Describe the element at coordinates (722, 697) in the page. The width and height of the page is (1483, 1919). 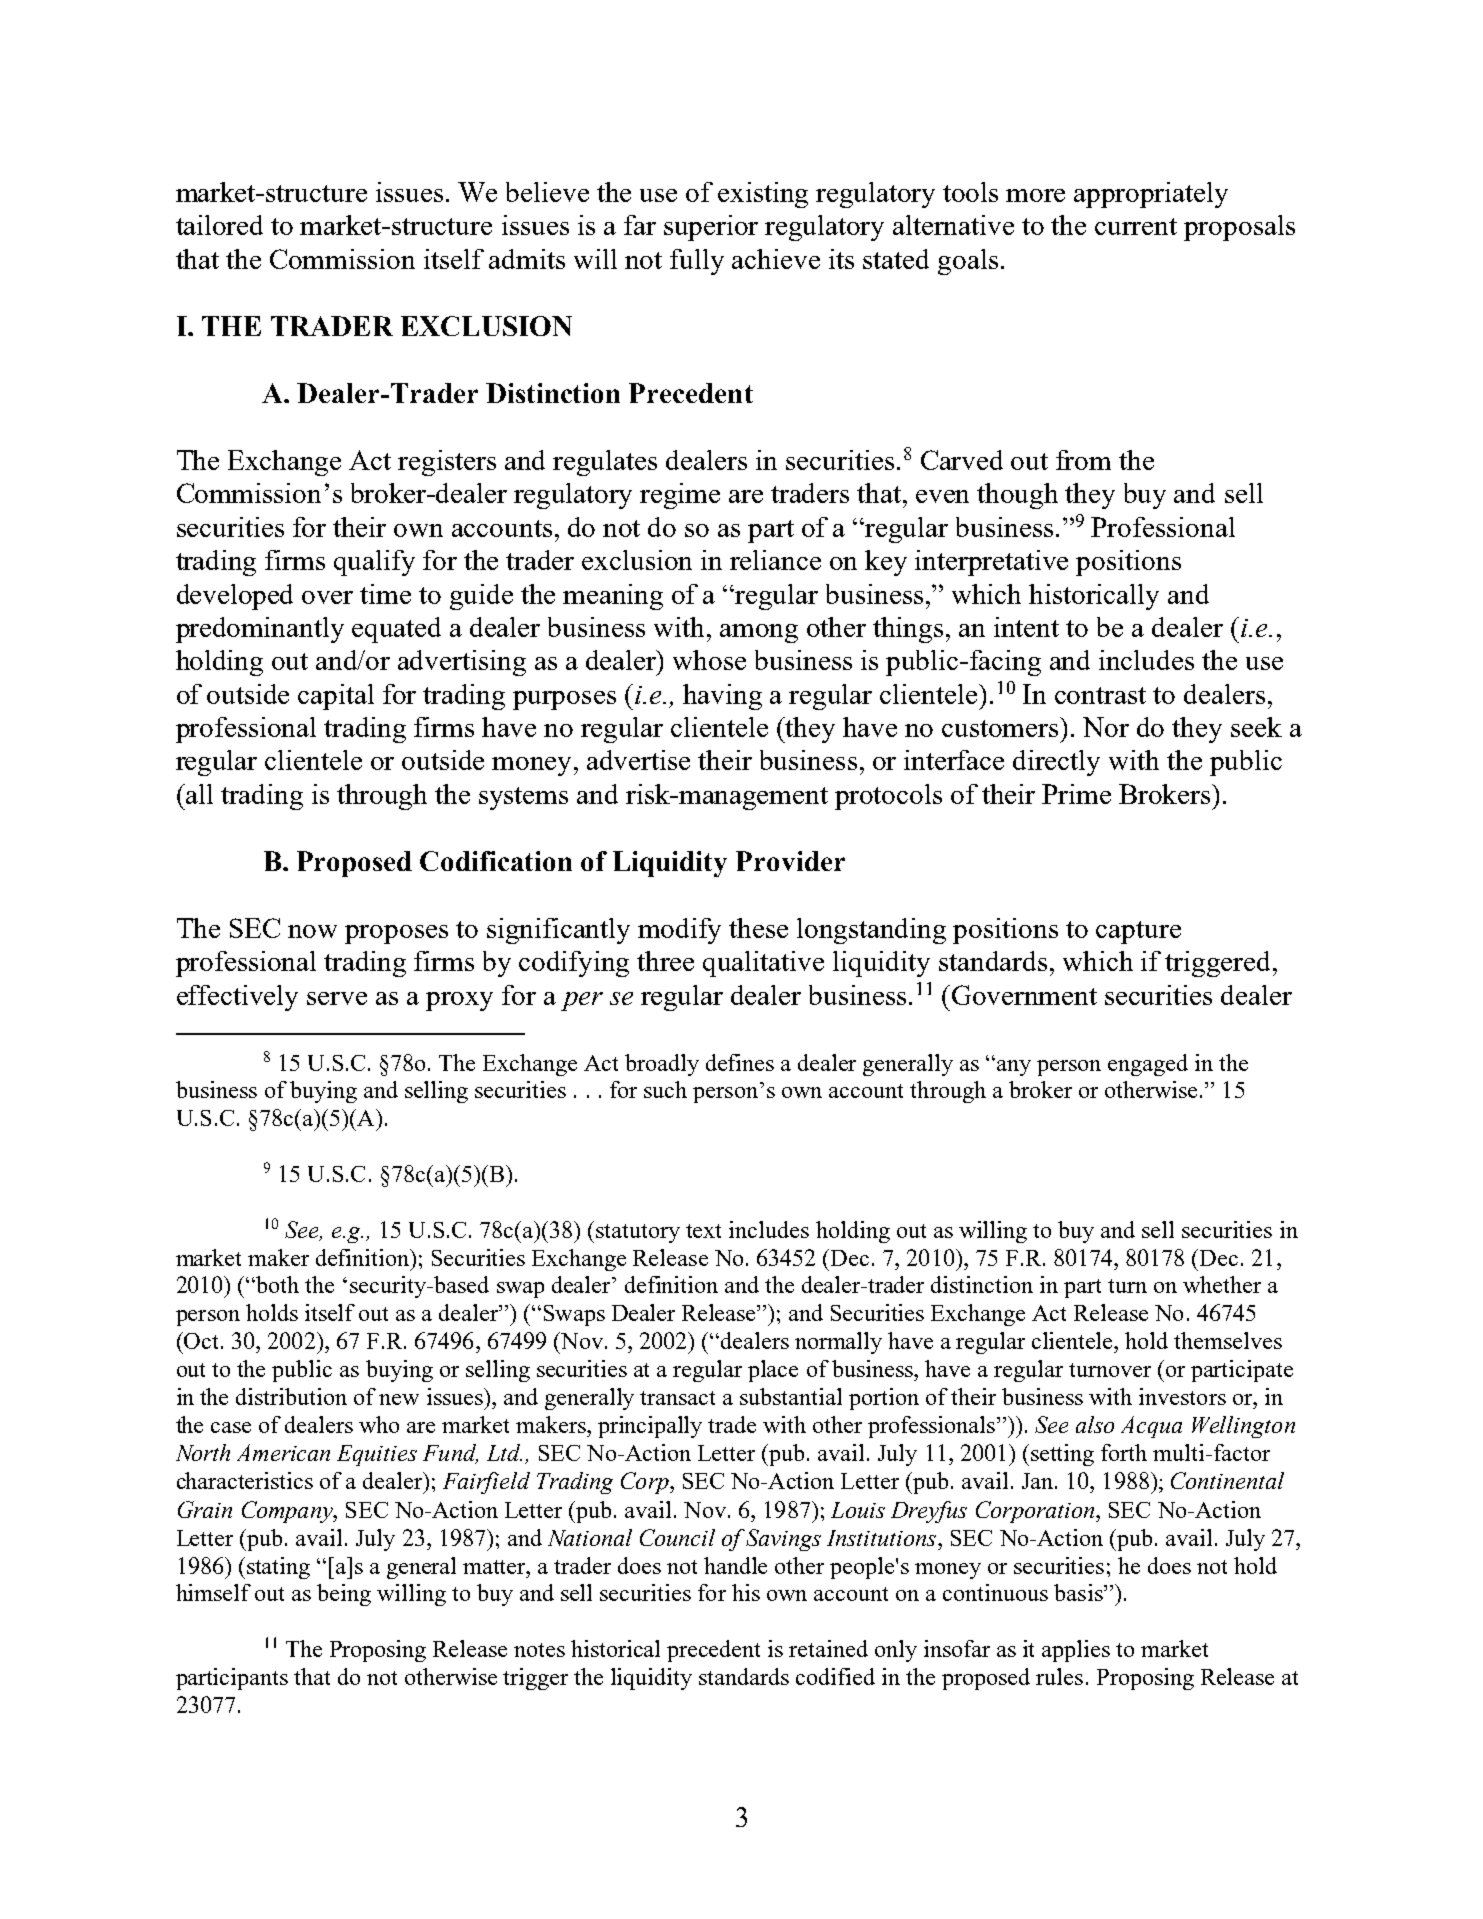
I see `having` at that location.
